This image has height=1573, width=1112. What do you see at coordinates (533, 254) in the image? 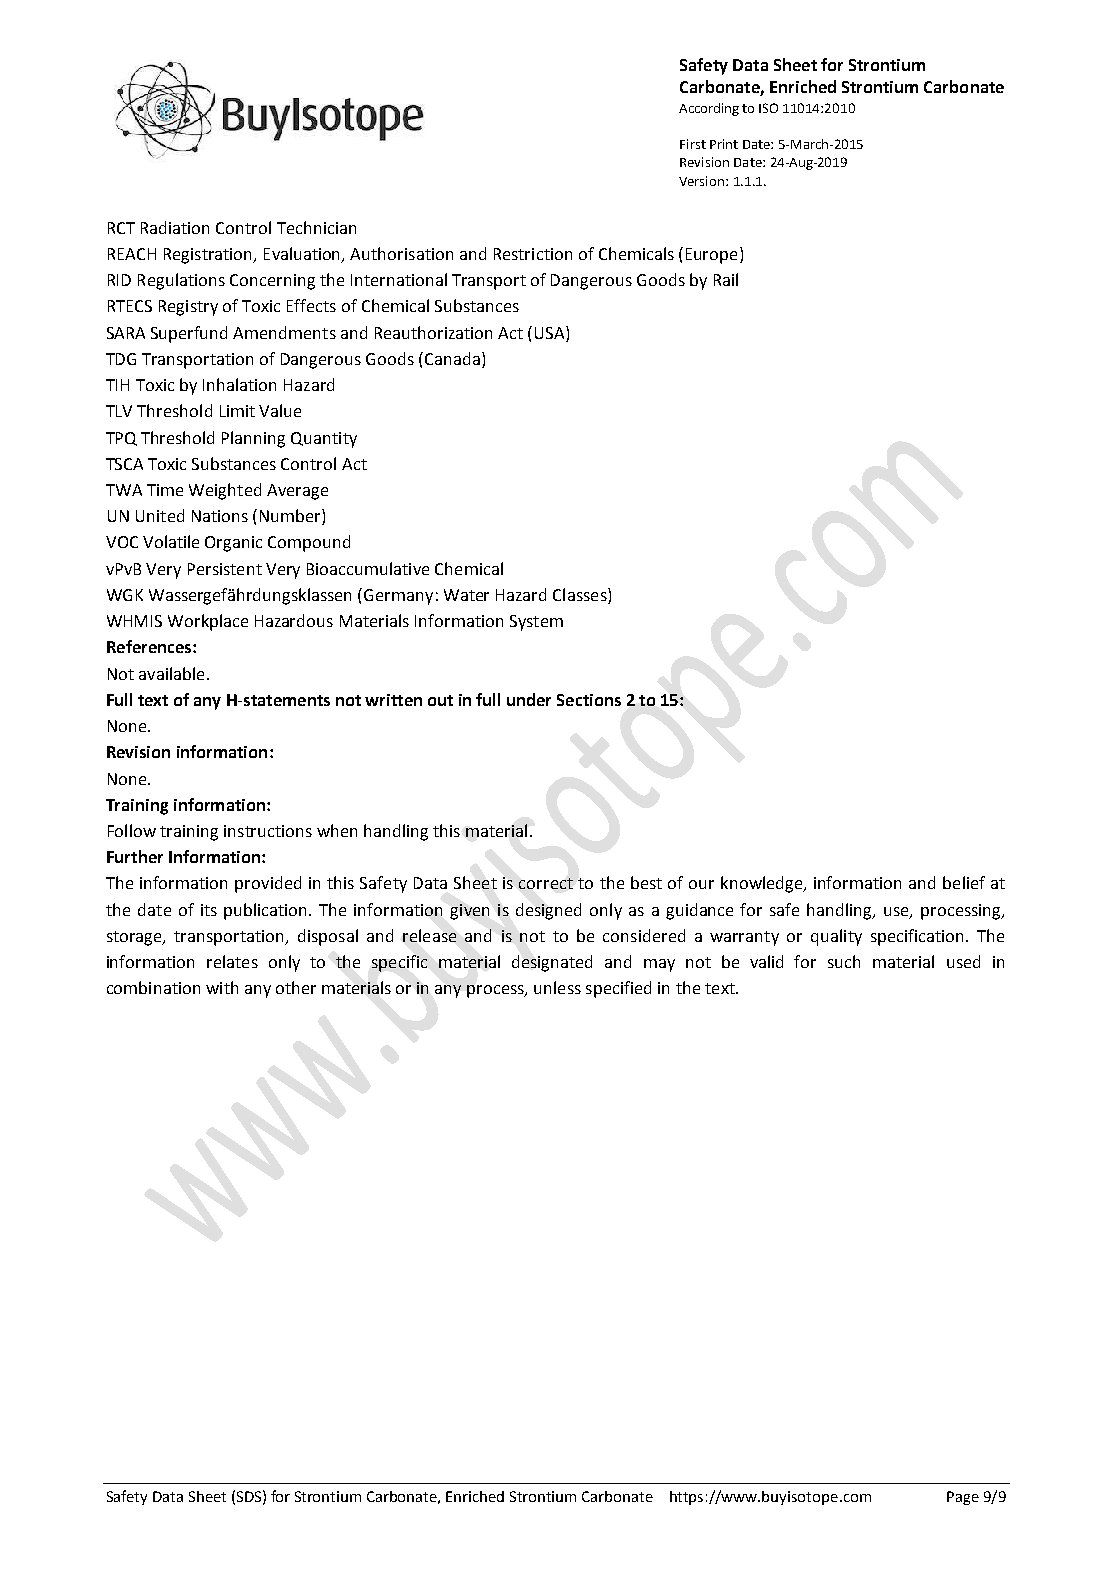
I see `Restriction` at bounding box center [533, 254].
